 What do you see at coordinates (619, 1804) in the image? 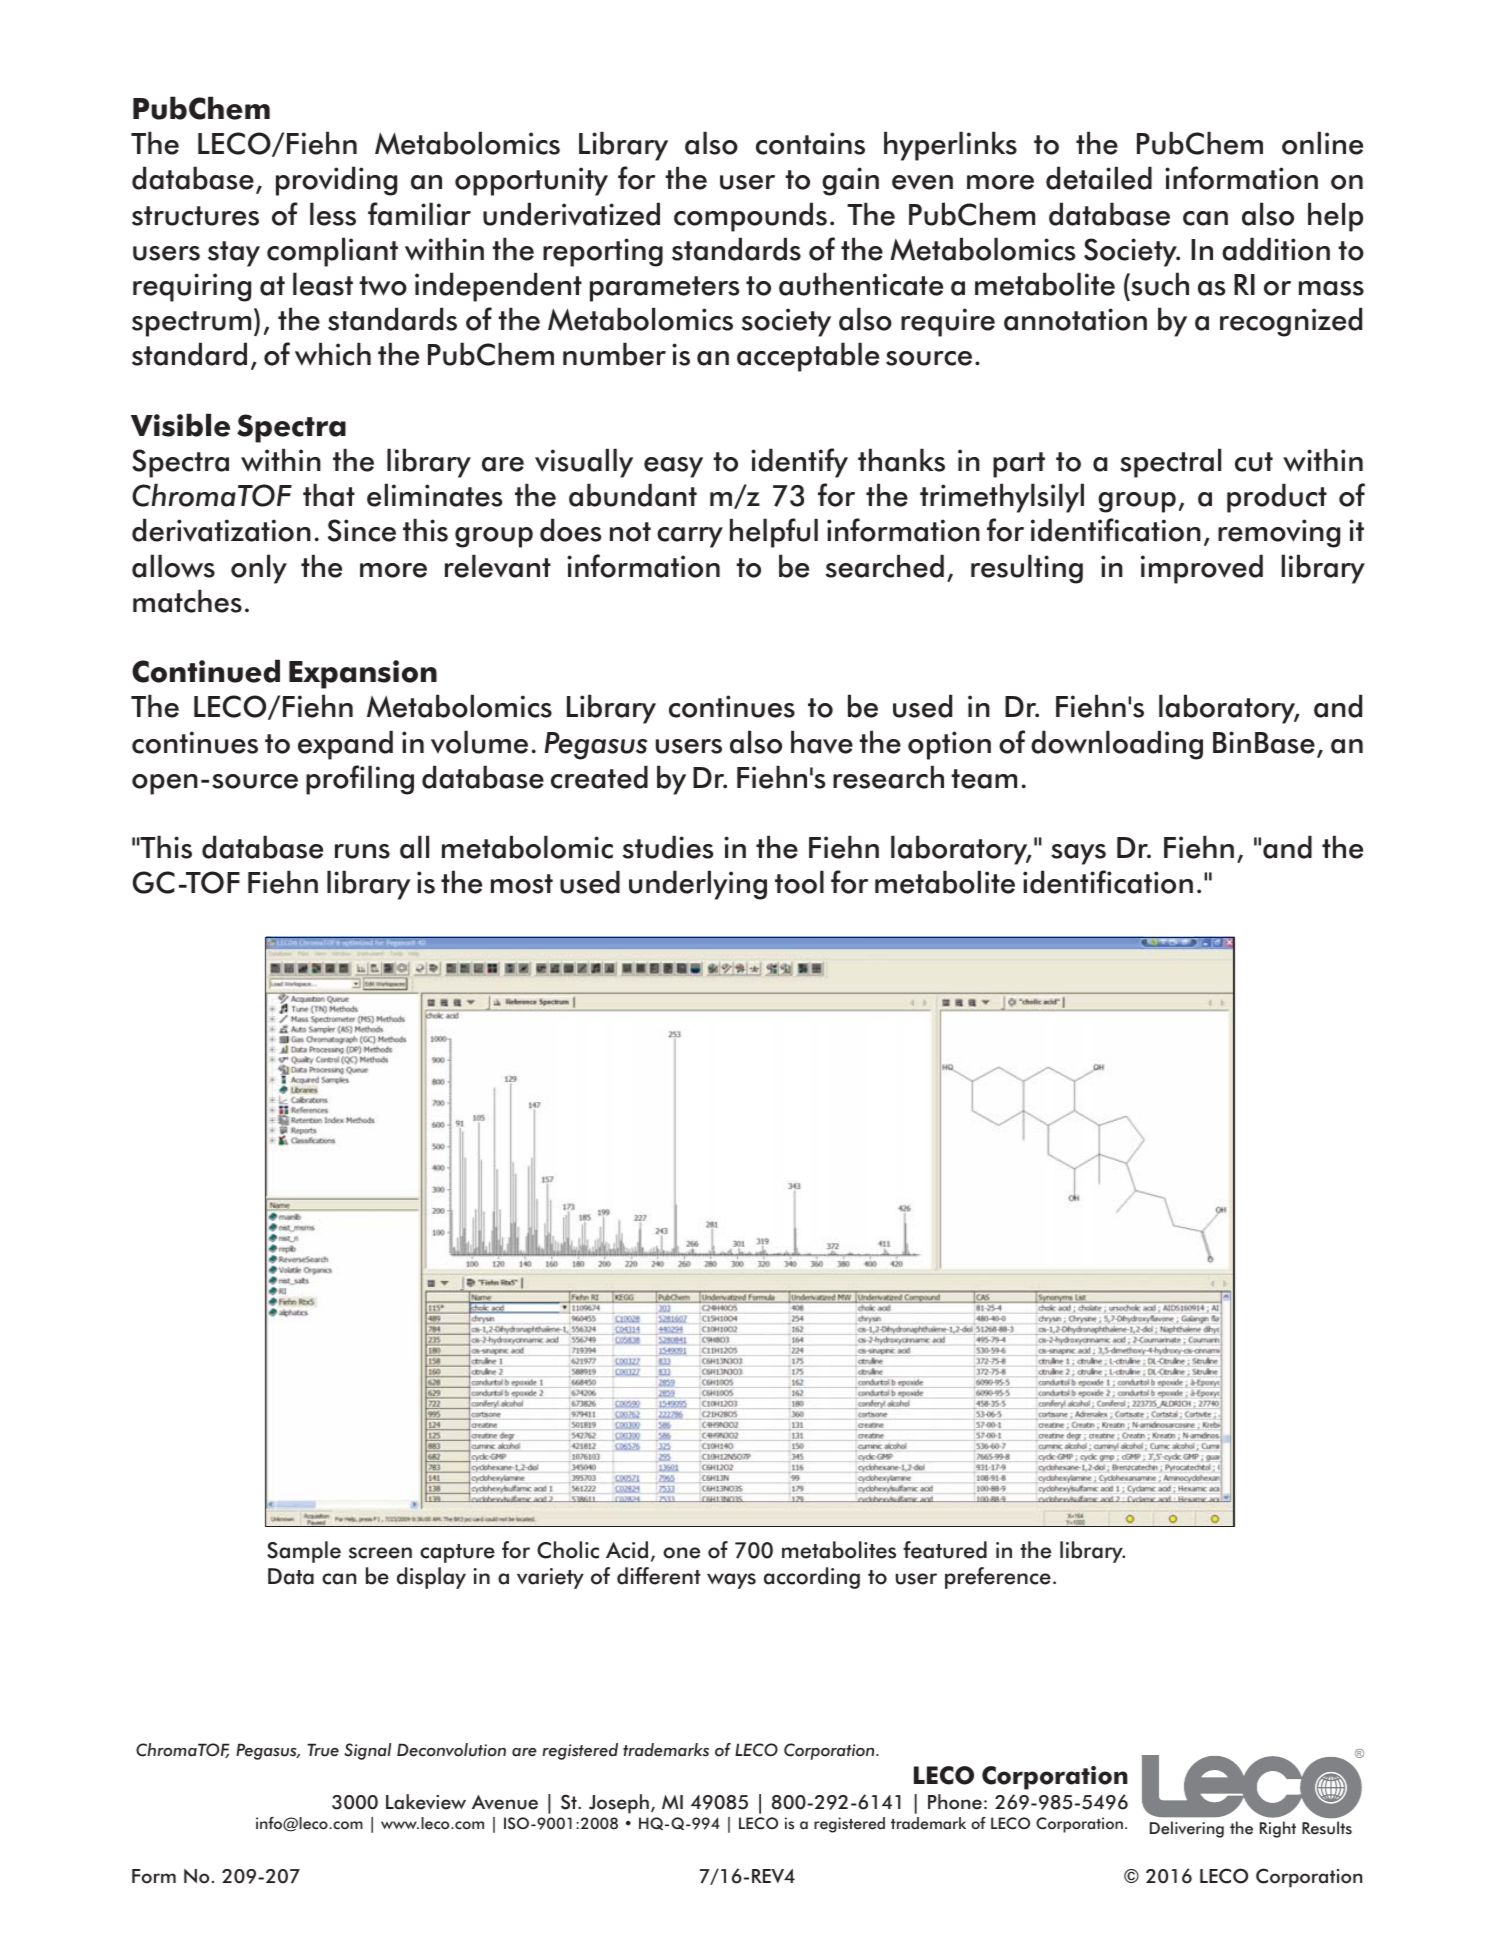
I see `Joseph` at bounding box center [619, 1804].
